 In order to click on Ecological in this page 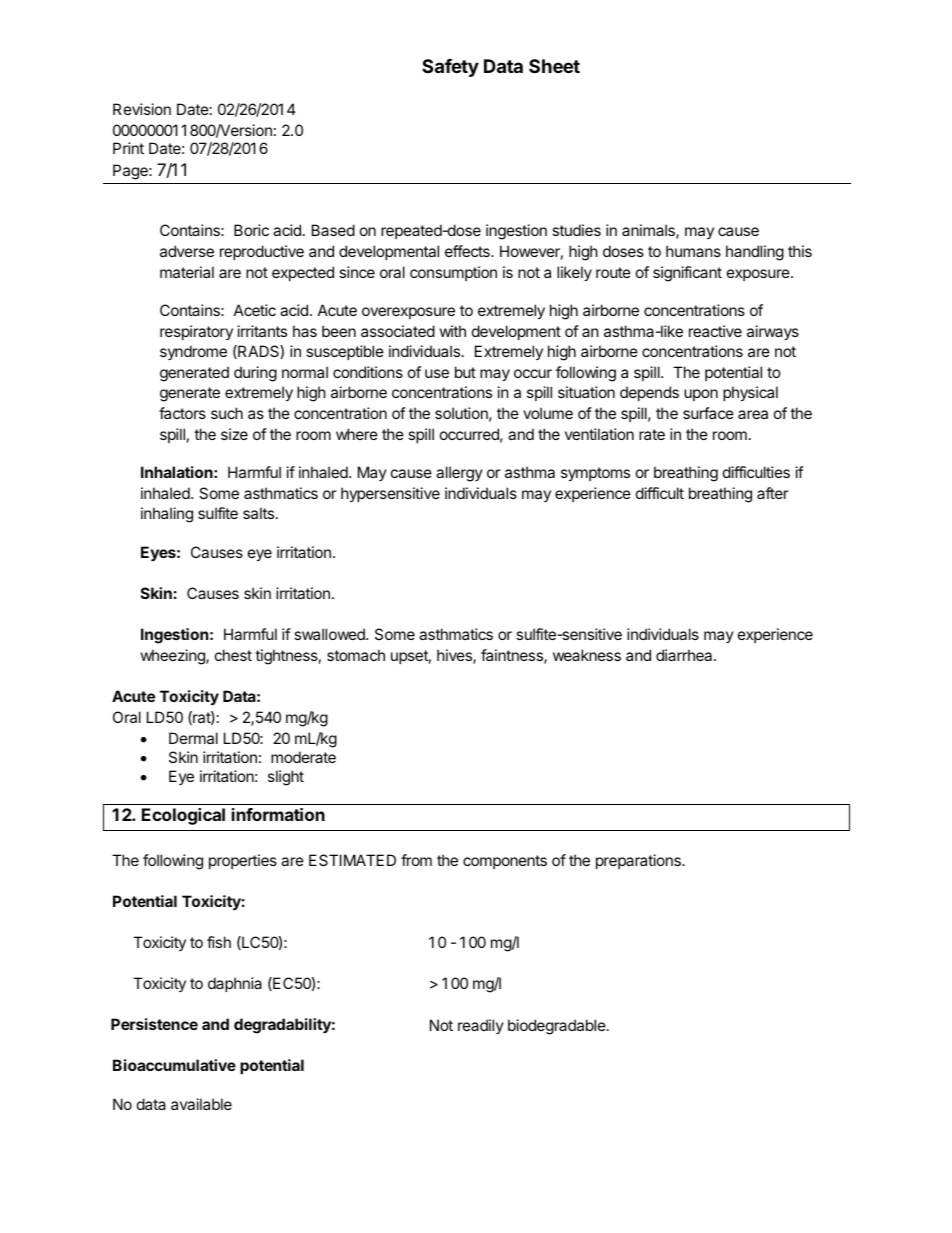, I will do `click(183, 816)`.
